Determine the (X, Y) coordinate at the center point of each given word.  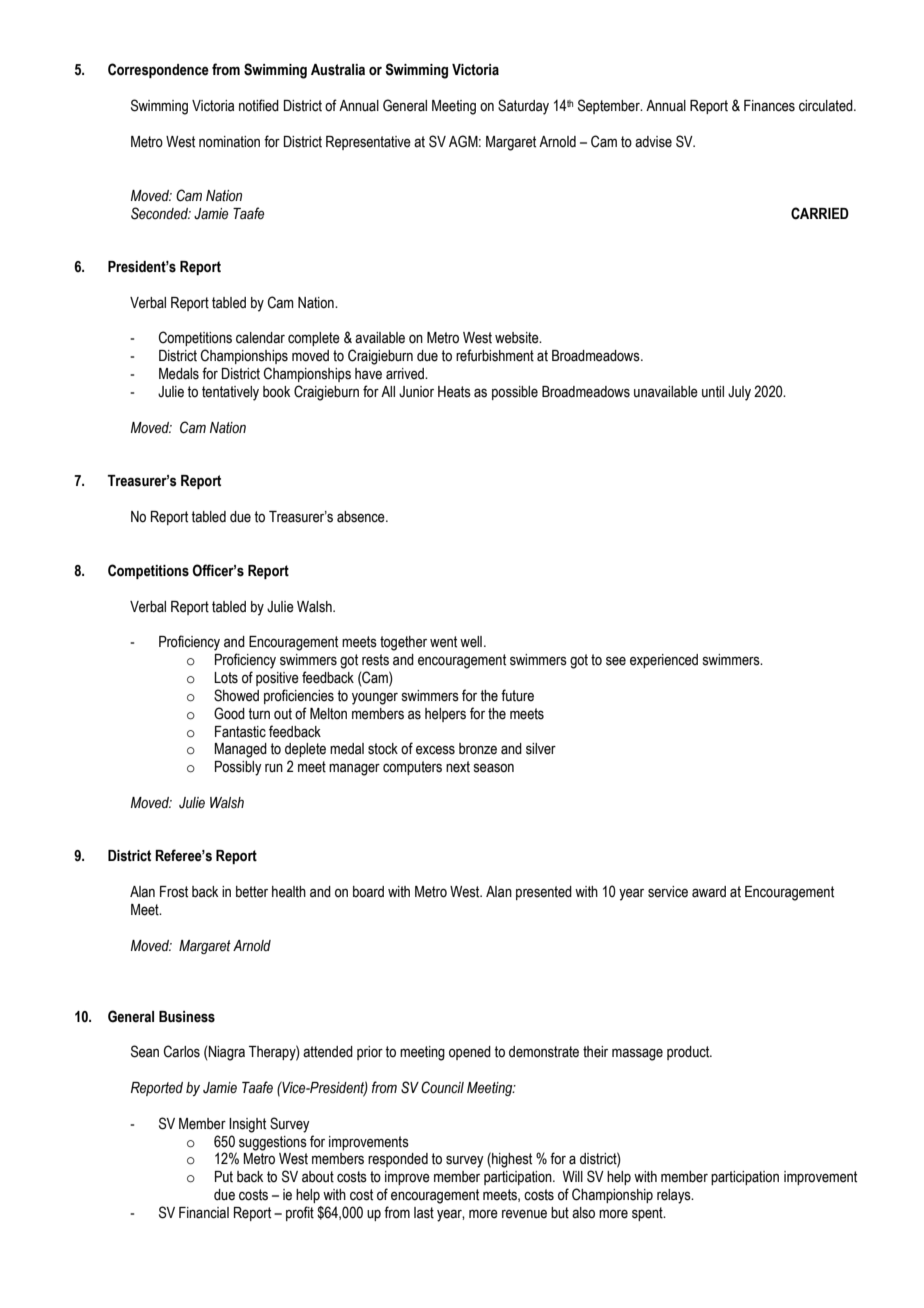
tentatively (230, 393)
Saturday (523, 107)
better (252, 892)
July (739, 393)
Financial (204, 1213)
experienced (664, 661)
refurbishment (495, 355)
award (709, 892)
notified (259, 105)
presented (544, 893)
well (471, 642)
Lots (226, 678)
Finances (769, 106)
